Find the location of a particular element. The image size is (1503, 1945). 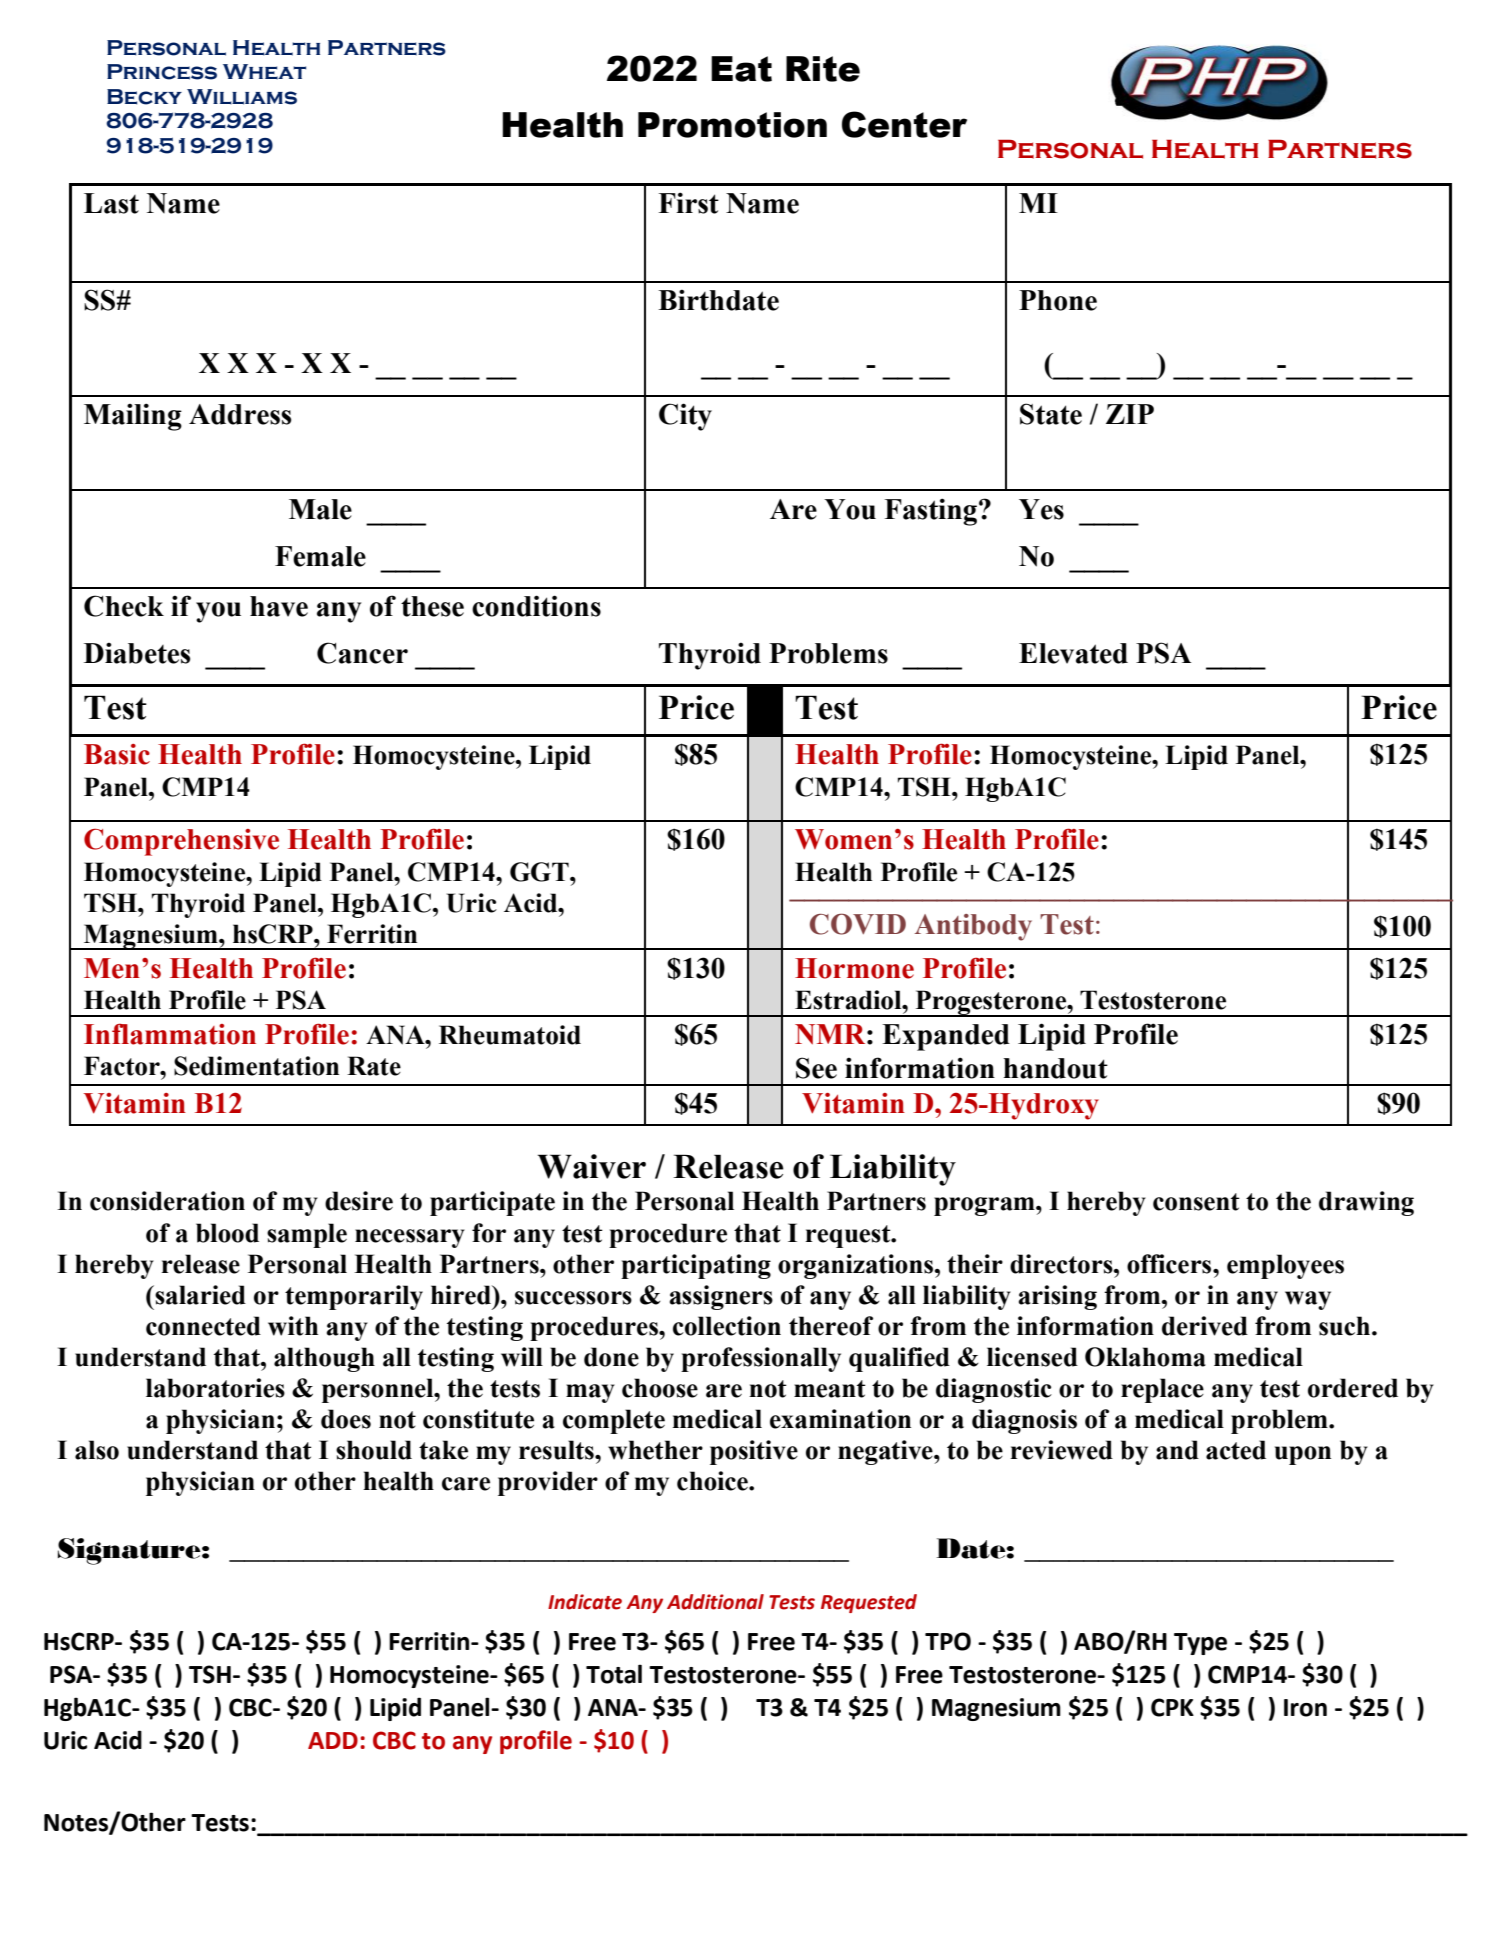

participating is located at coordinates (696, 1266).
